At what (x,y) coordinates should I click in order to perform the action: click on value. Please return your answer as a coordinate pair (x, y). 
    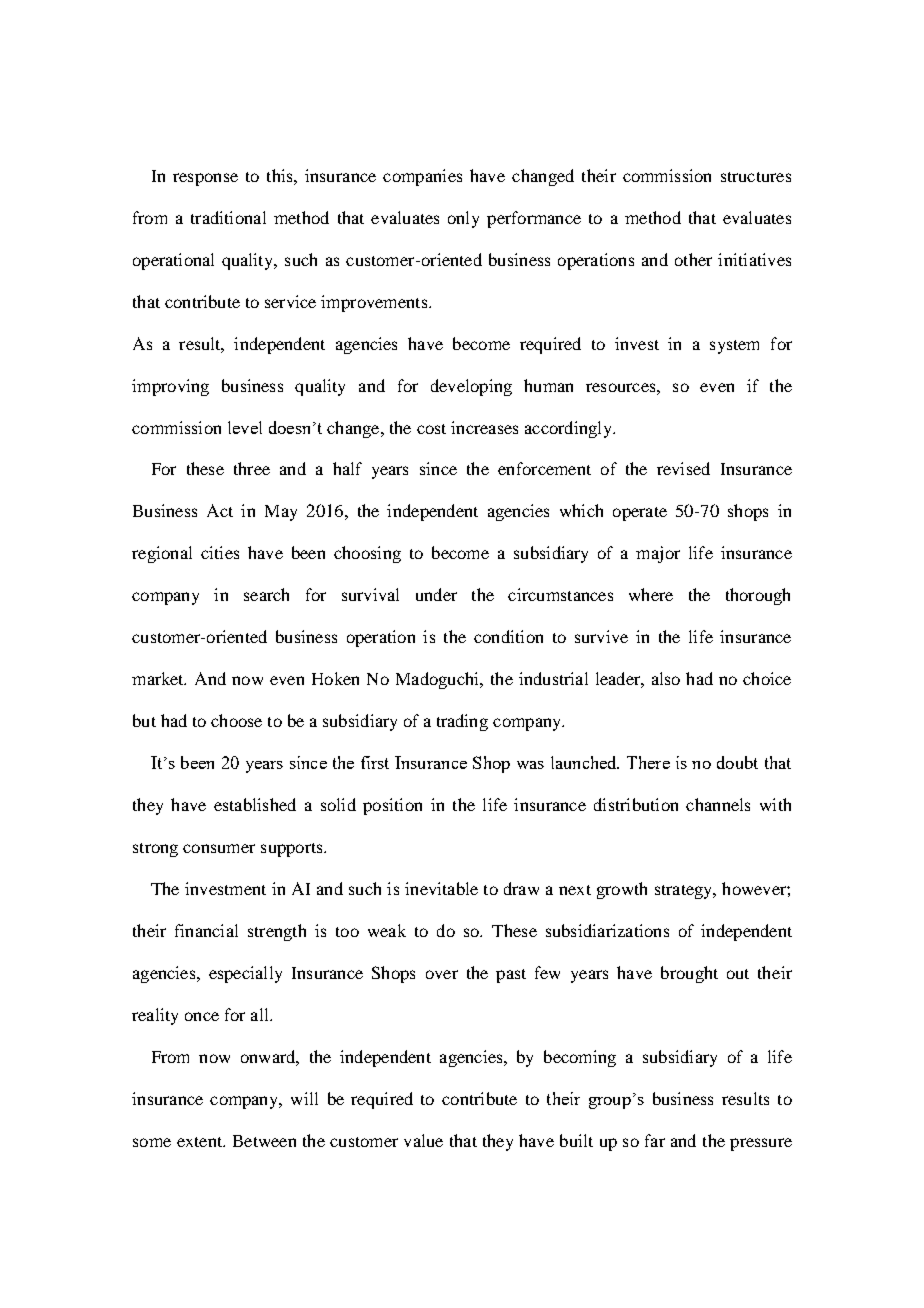
    Looking at the image, I should click on (423, 1140).
